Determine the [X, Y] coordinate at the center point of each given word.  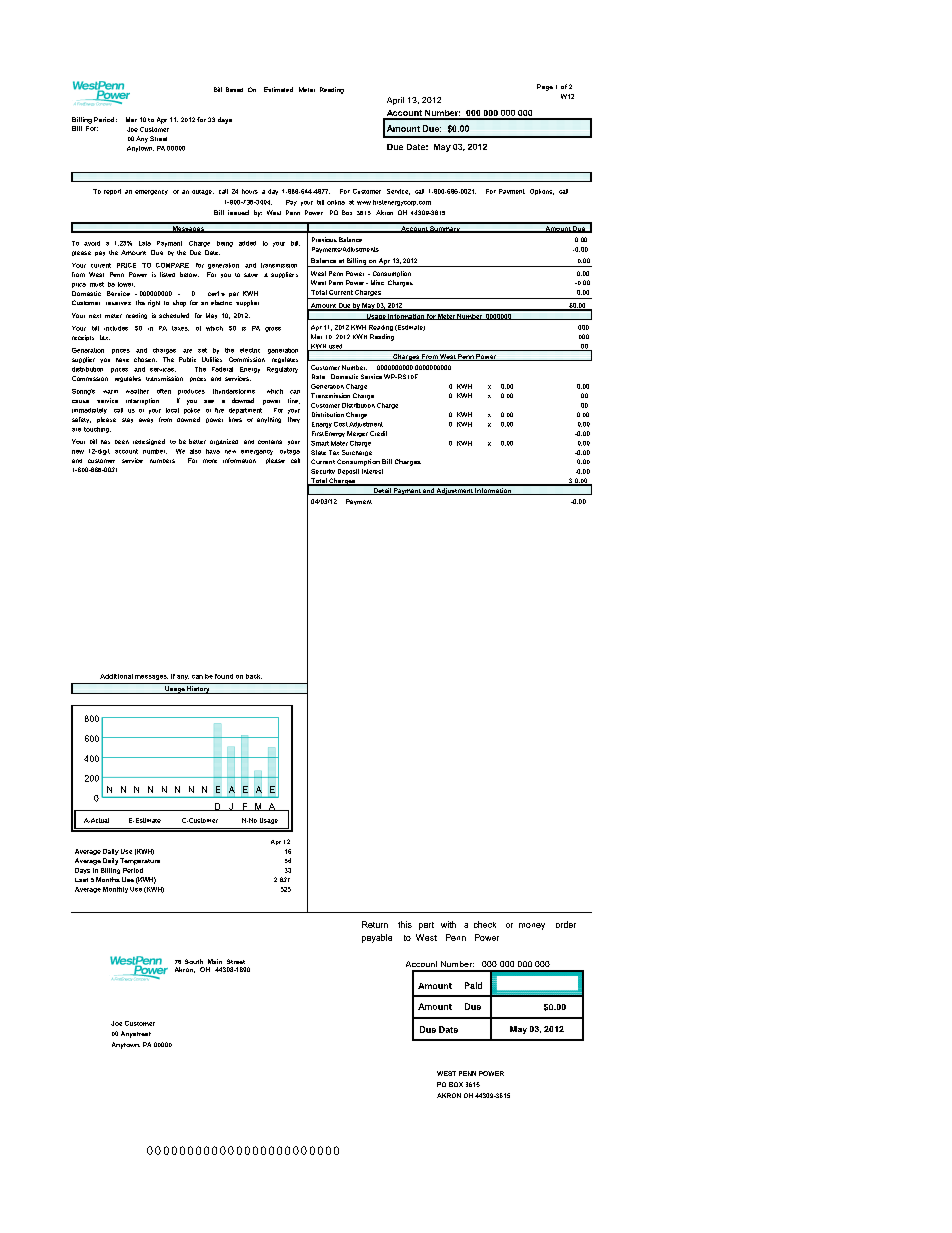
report [112, 192]
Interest [372, 471]
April [395, 101]
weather [137, 391]
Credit [378, 433]
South [194, 961]
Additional [116, 676]
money [532, 926]
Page [545, 87]
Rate [318, 376]
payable [377, 938]
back [254, 676]
